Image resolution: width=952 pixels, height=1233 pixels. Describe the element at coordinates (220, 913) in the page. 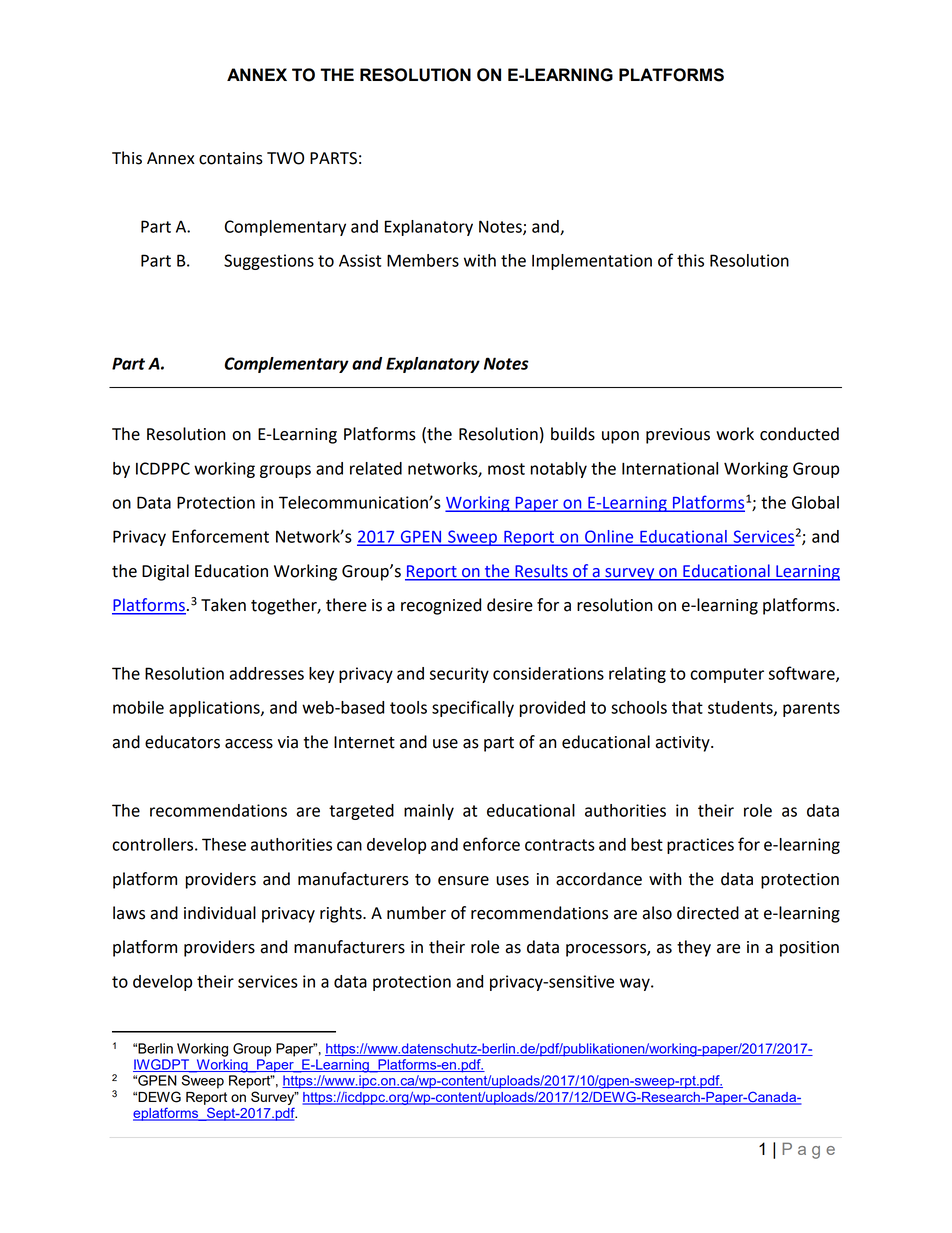

I see `individual` at that location.
